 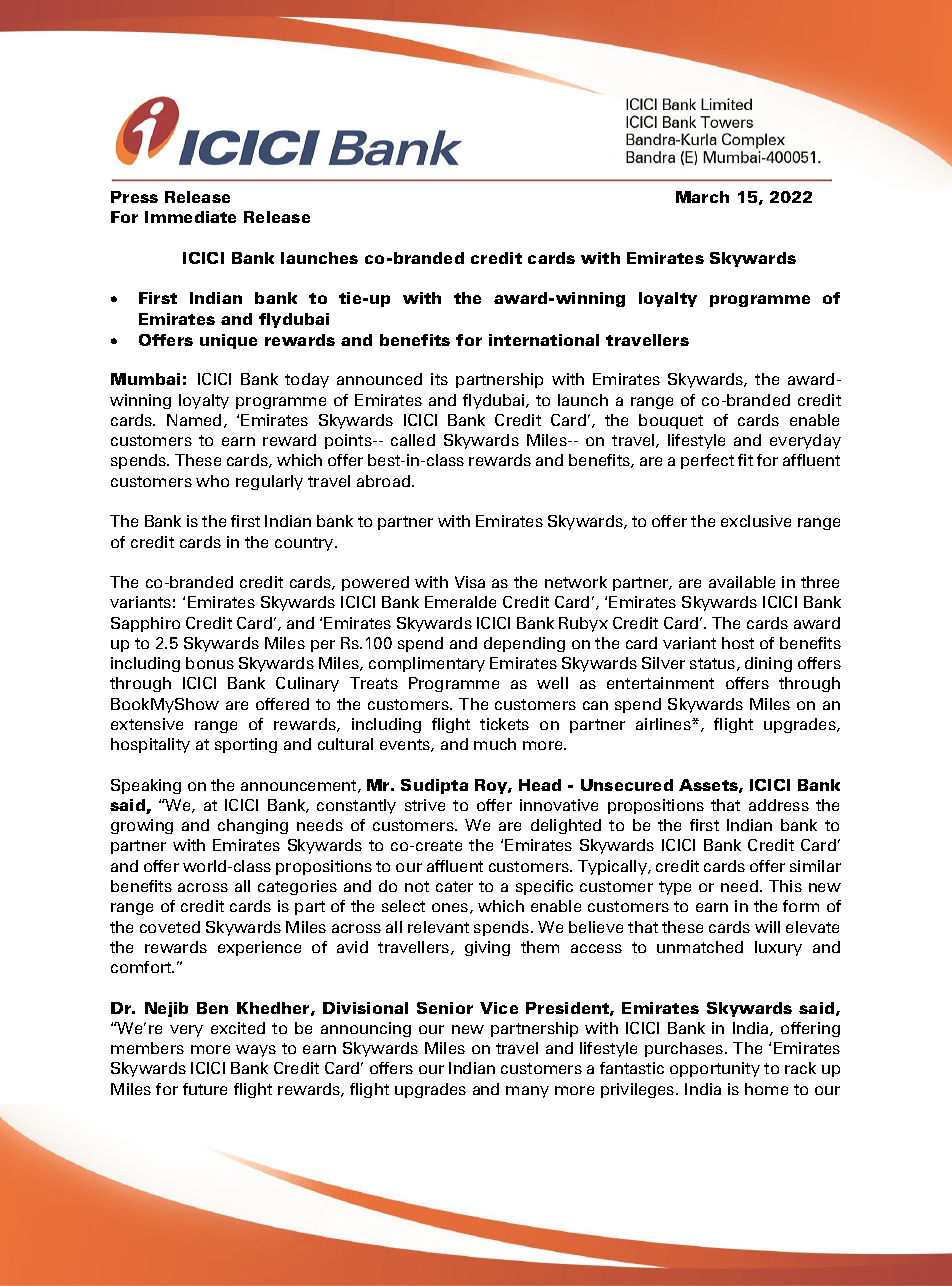 I want to click on international, so click(x=544, y=340).
